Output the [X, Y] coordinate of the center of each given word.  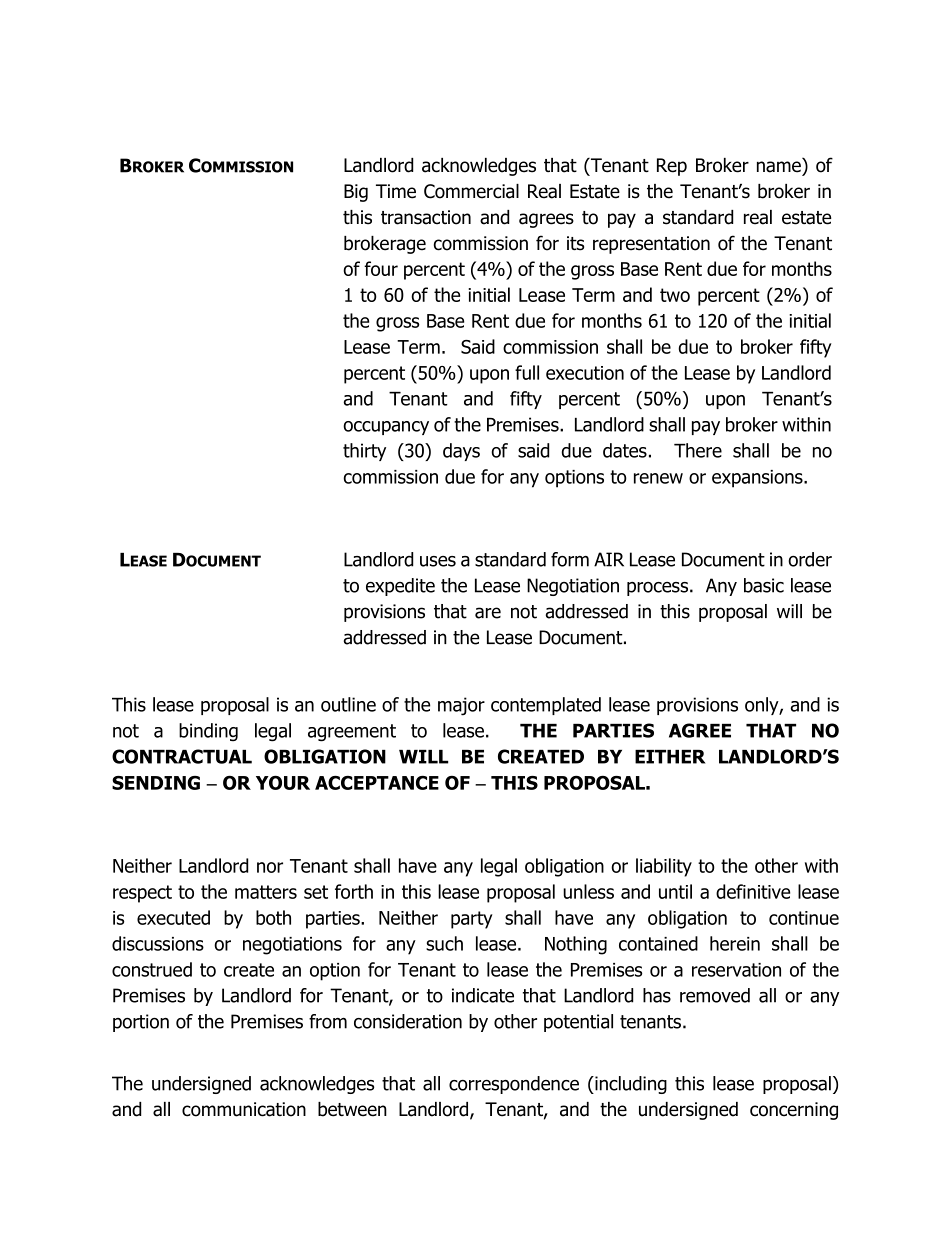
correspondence [514, 1085]
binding [208, 732]
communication [244, 1109]
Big [356, 193]
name [779, 167]
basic [764, 585]
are [488, 613]
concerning [794, 1111]
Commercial [471, 191]
